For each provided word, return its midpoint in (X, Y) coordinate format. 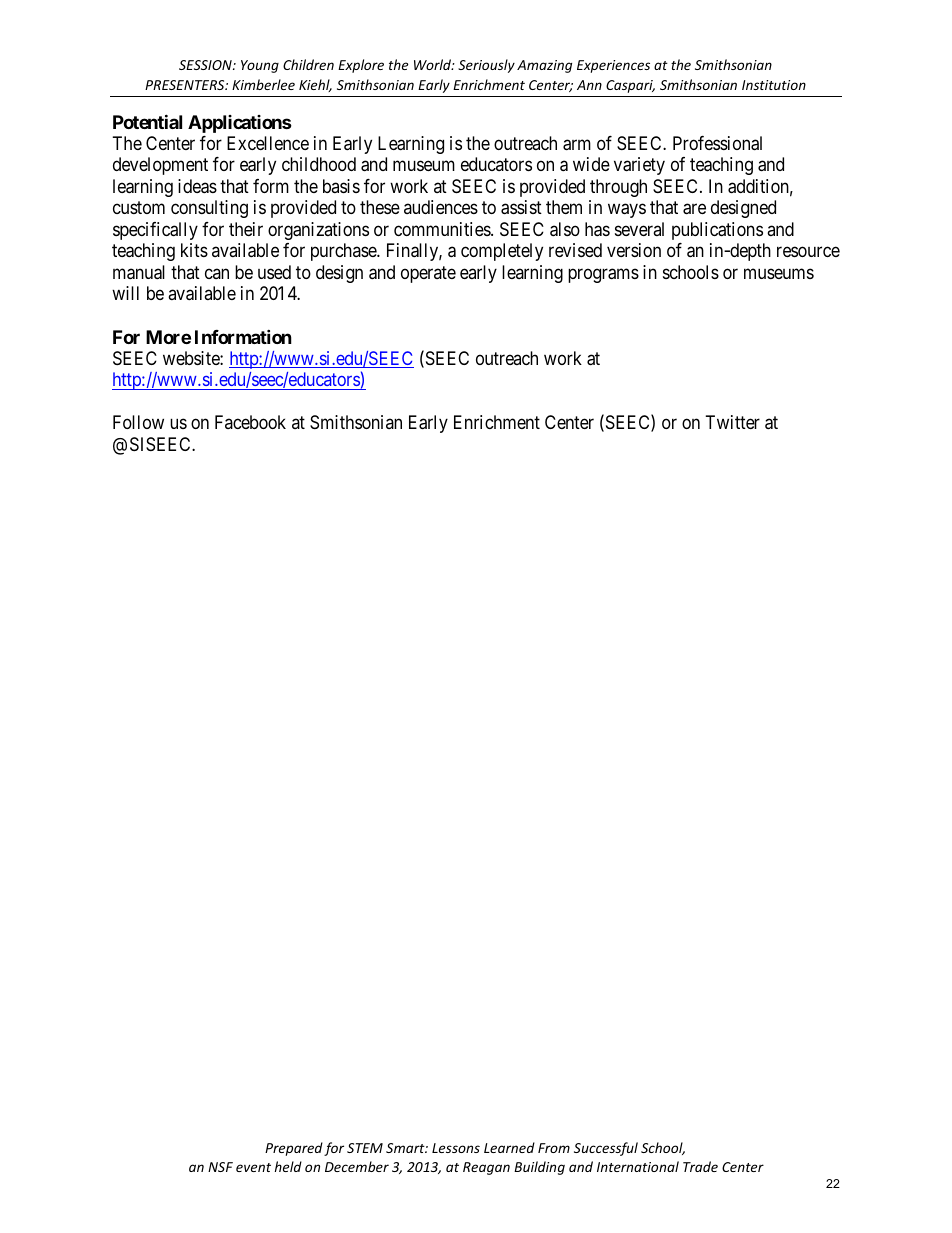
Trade (700, 1166)
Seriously (486, 66)
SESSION (206, 65)
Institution (774, 85)
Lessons (456, 1148)
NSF (220, 1167)
